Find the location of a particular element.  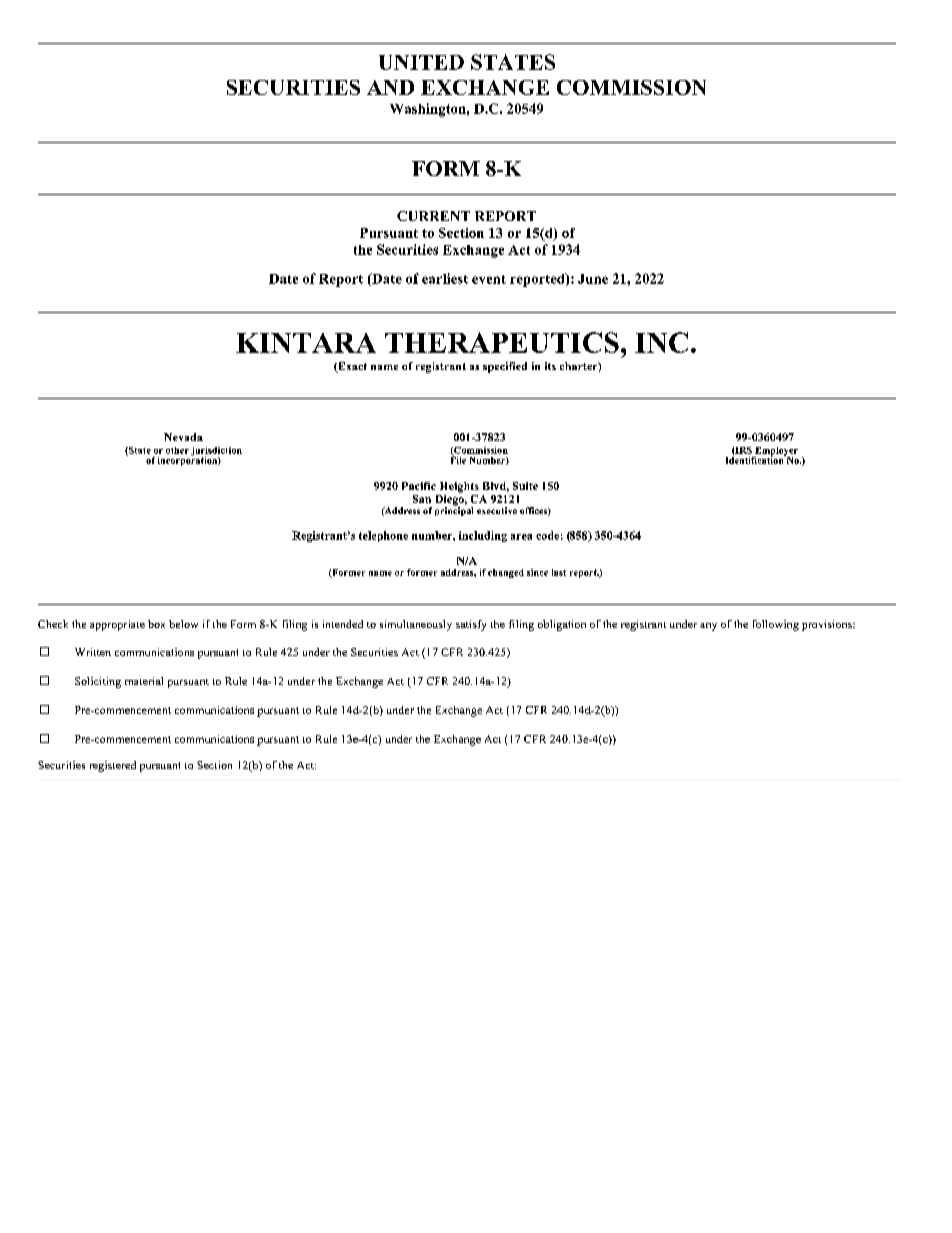

registered is located at coordinates (113, 766).
